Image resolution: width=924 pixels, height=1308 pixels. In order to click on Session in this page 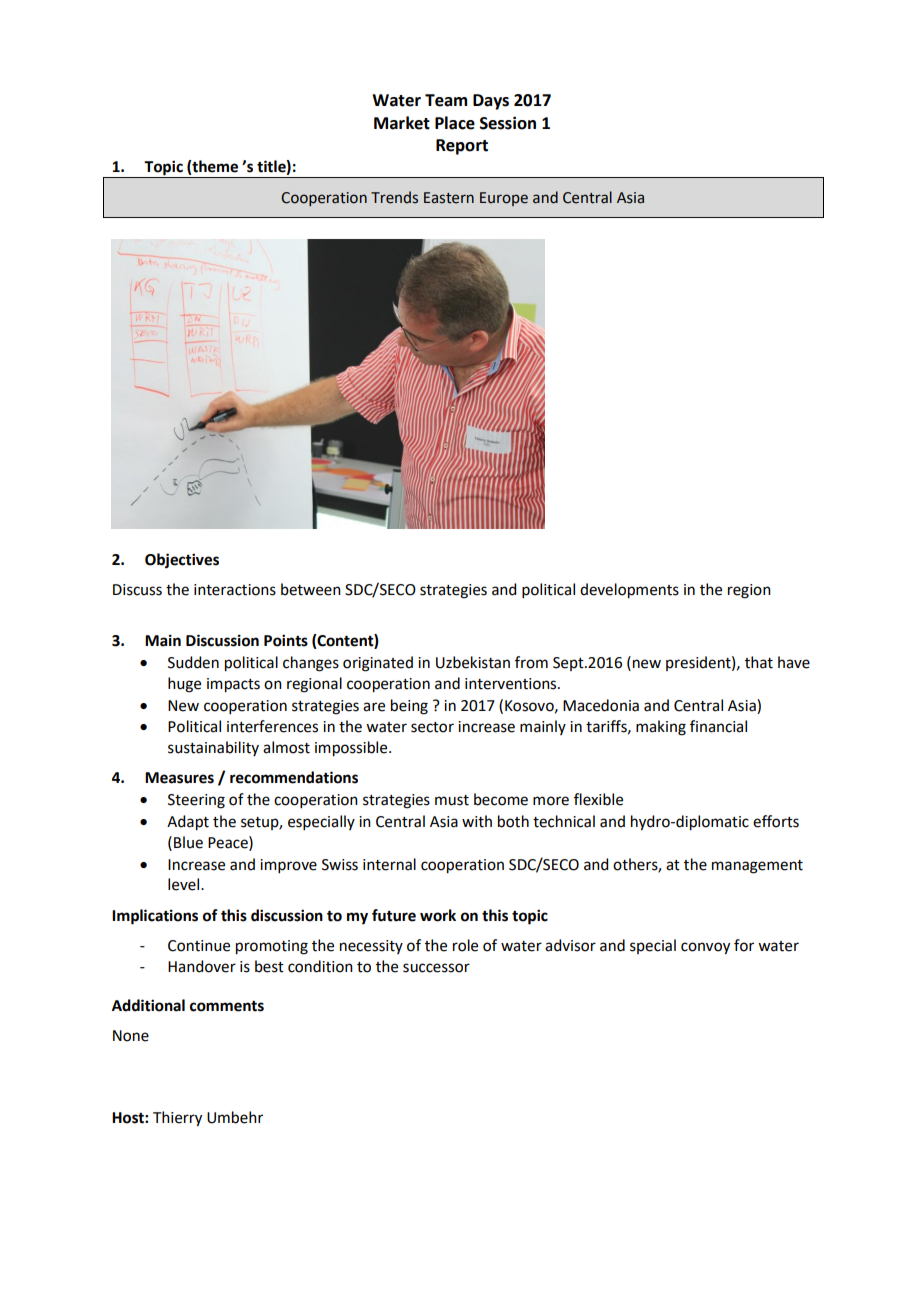, I will do `click(508, 123)`.
